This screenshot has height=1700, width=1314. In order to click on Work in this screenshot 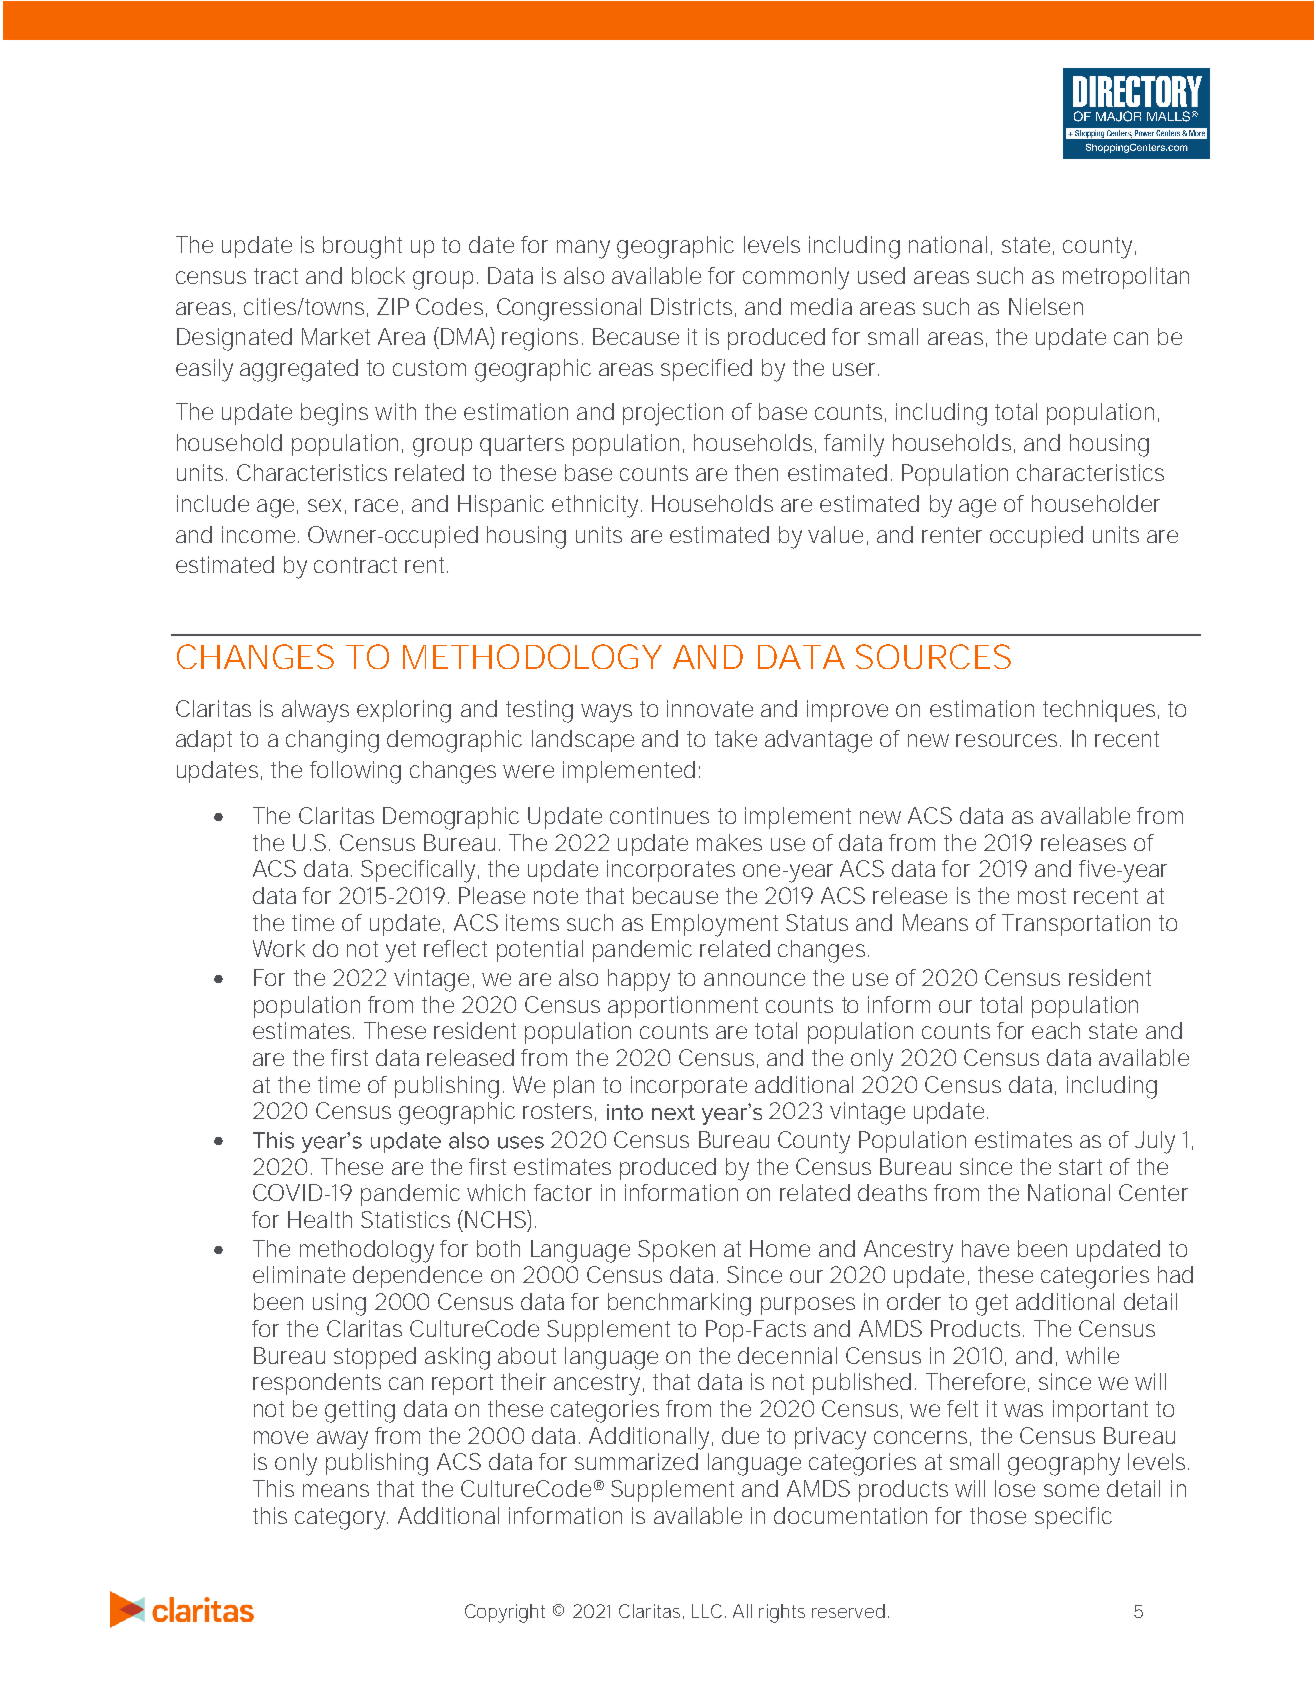, I will do `click(279, 948)`.
